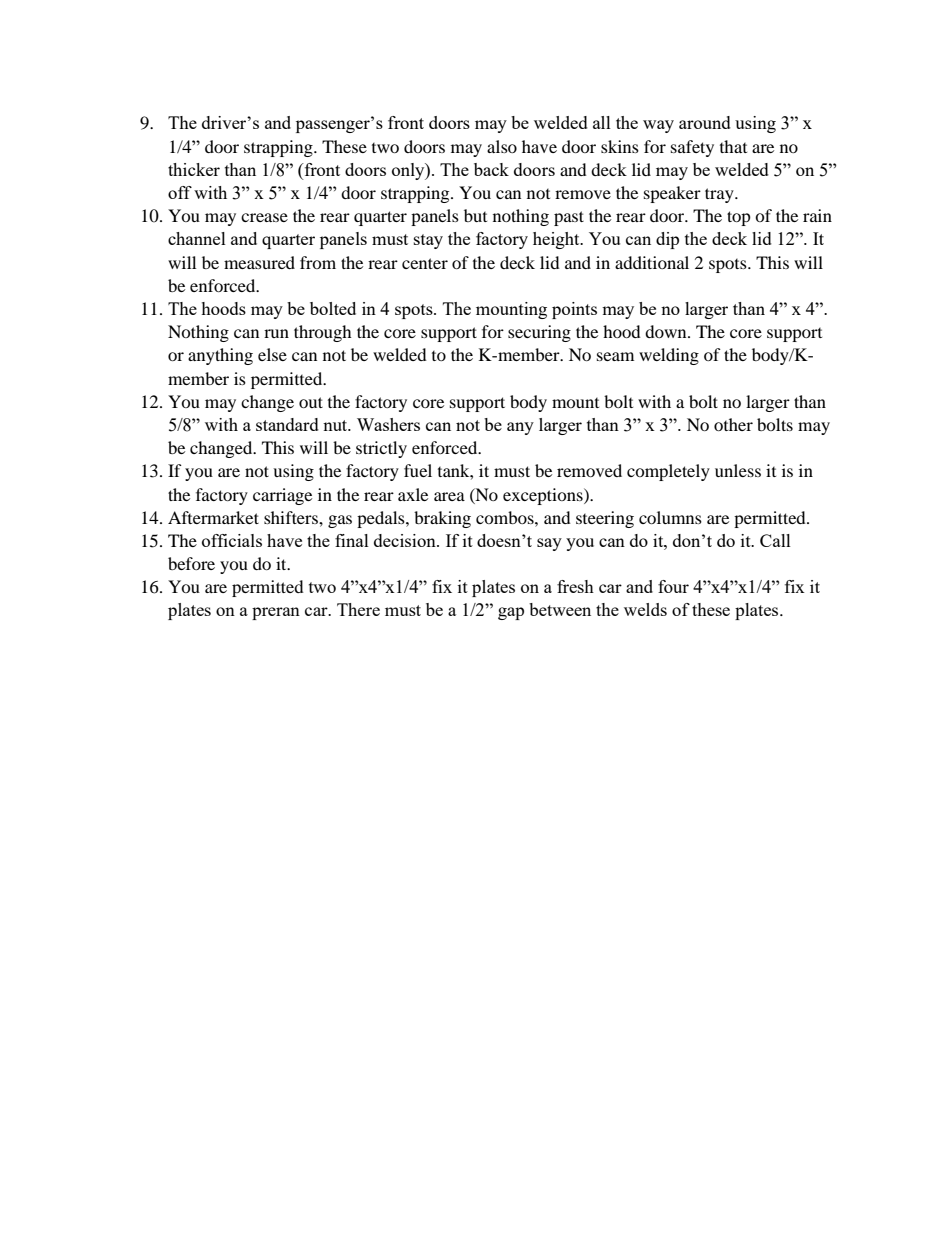 The image size is (952, 1233). What do you see at coordinates (539, 333) in the screenshot?
I see `securing` at bounding box center [539, 333].
